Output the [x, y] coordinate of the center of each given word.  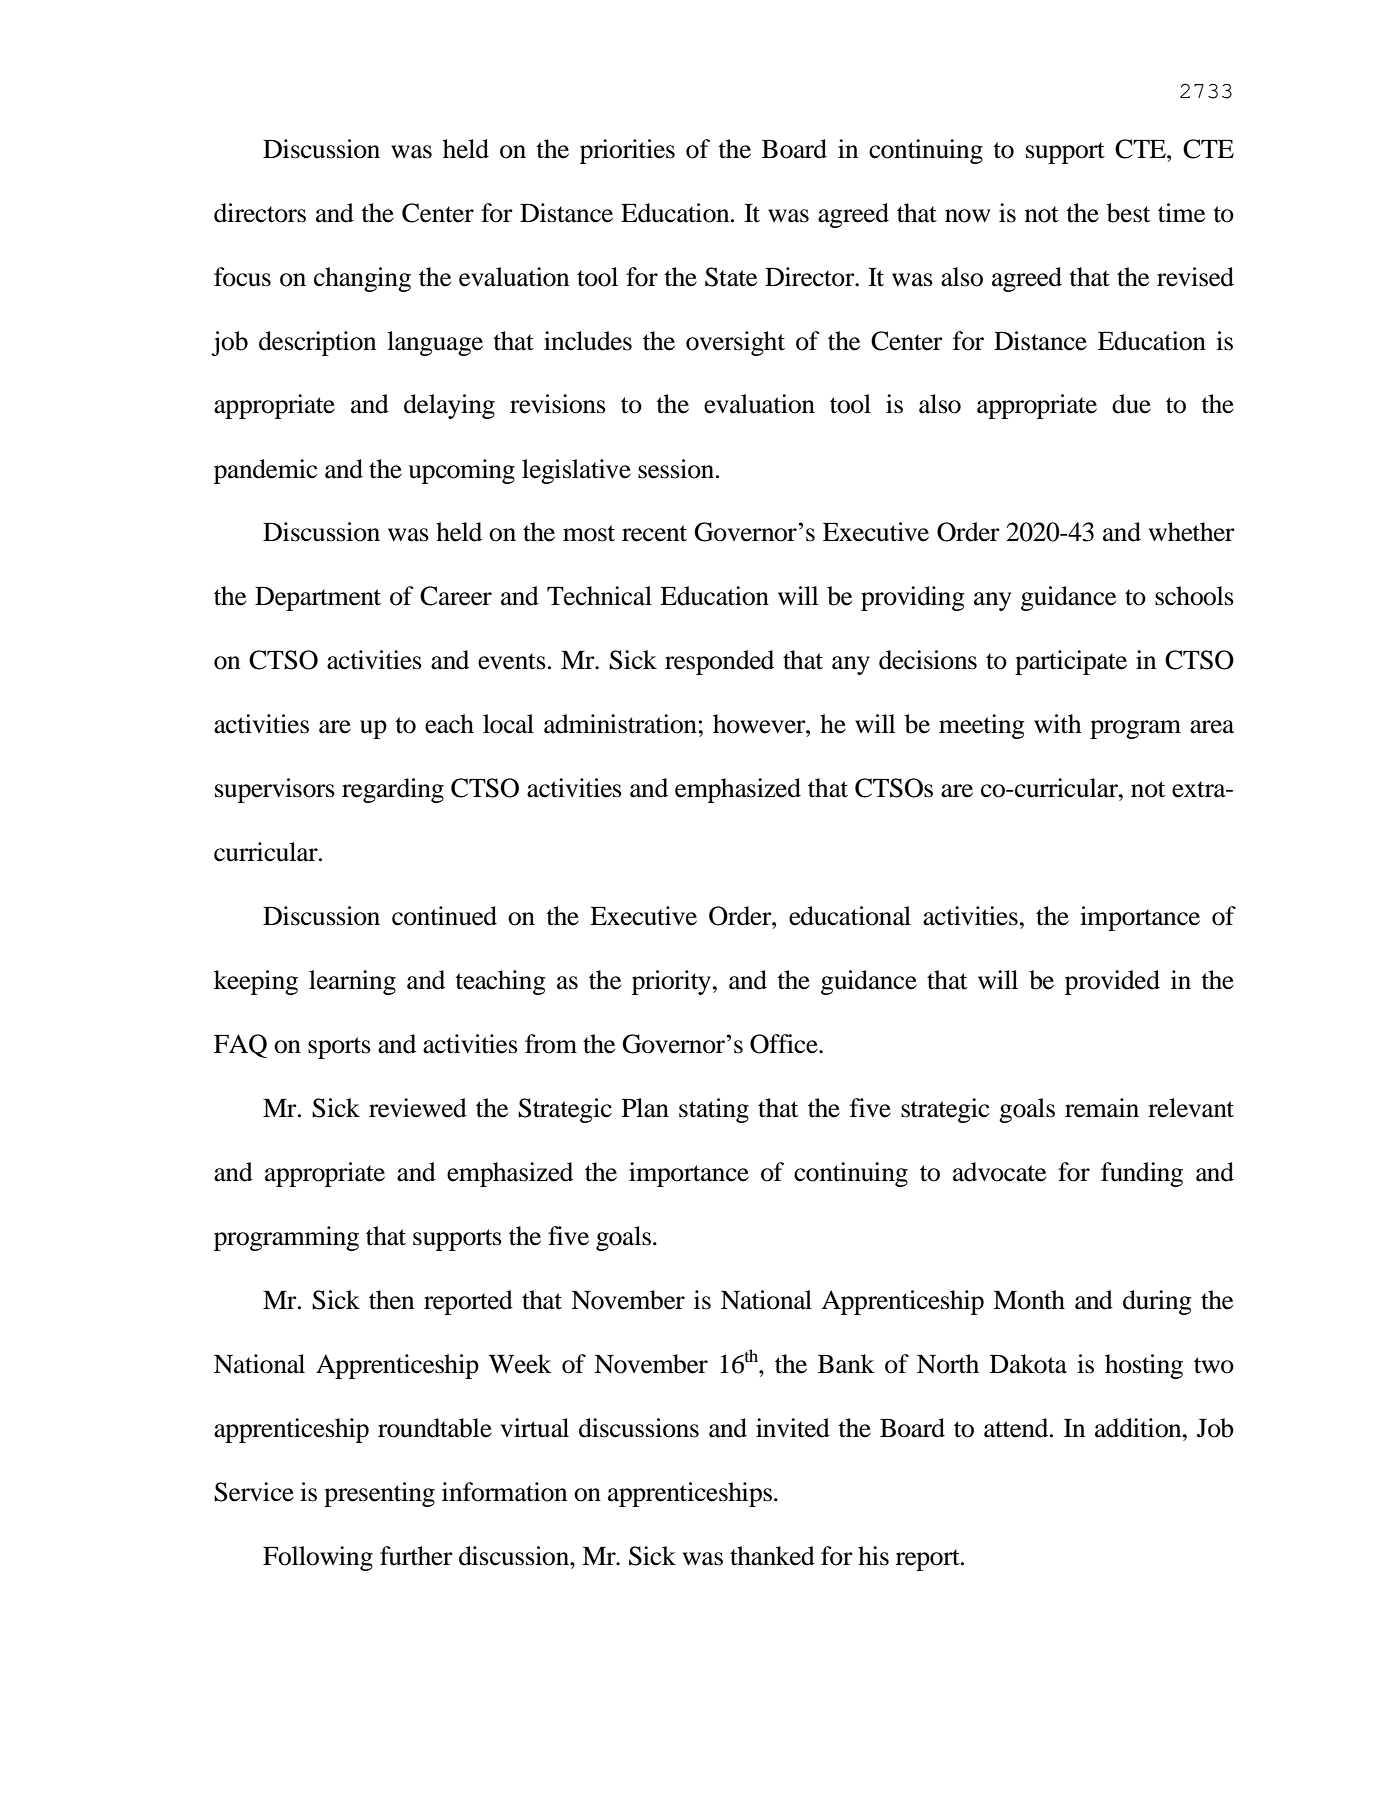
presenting [379, 1494]
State [731, 277]
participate [1071, 662]
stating [714, 1110]
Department [318, 599]
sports [339, 1048]
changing [362, 279]
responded [719, 662]
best [1129, 213]
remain [1102, 1108]
